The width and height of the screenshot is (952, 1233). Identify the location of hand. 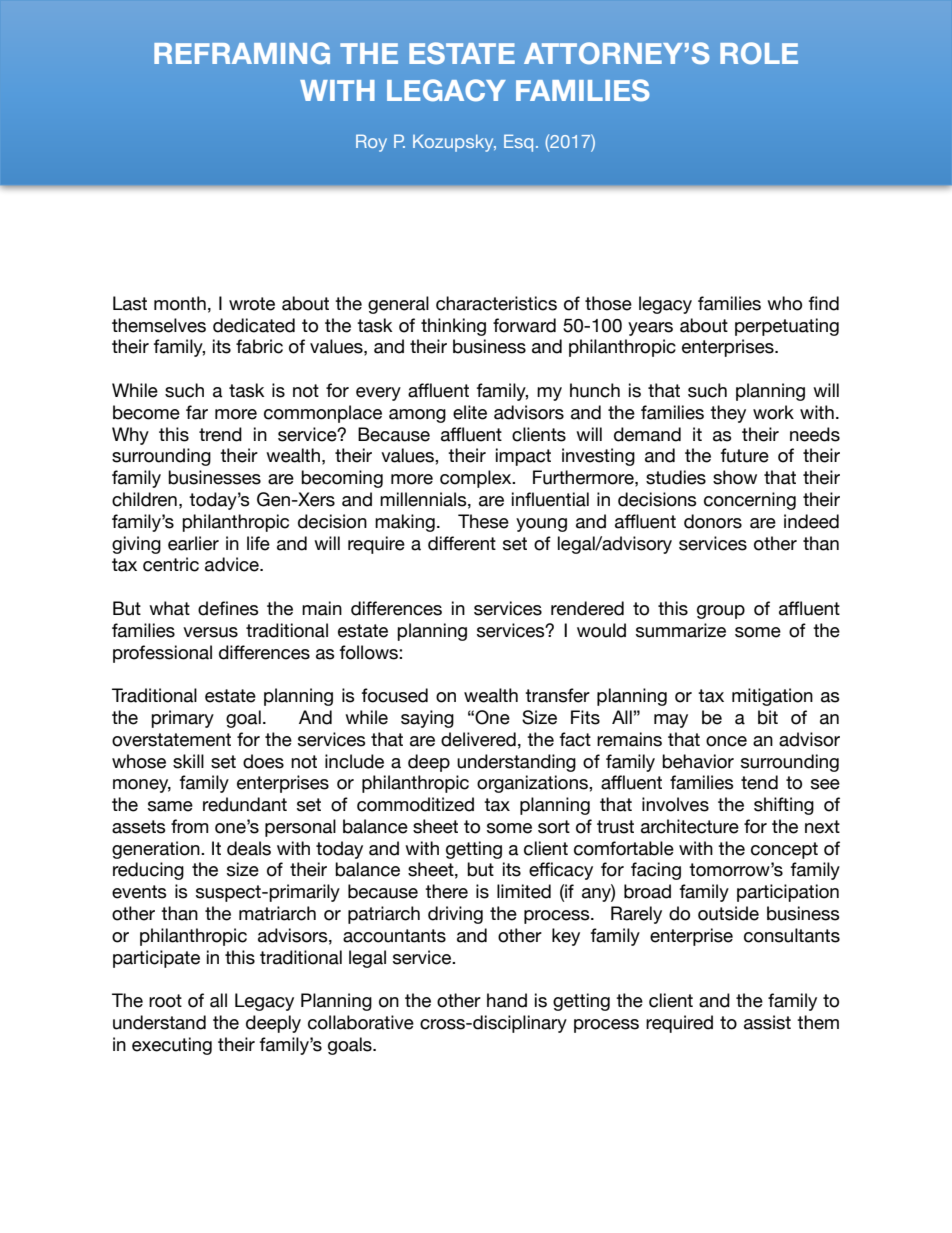
(507, 1000).
